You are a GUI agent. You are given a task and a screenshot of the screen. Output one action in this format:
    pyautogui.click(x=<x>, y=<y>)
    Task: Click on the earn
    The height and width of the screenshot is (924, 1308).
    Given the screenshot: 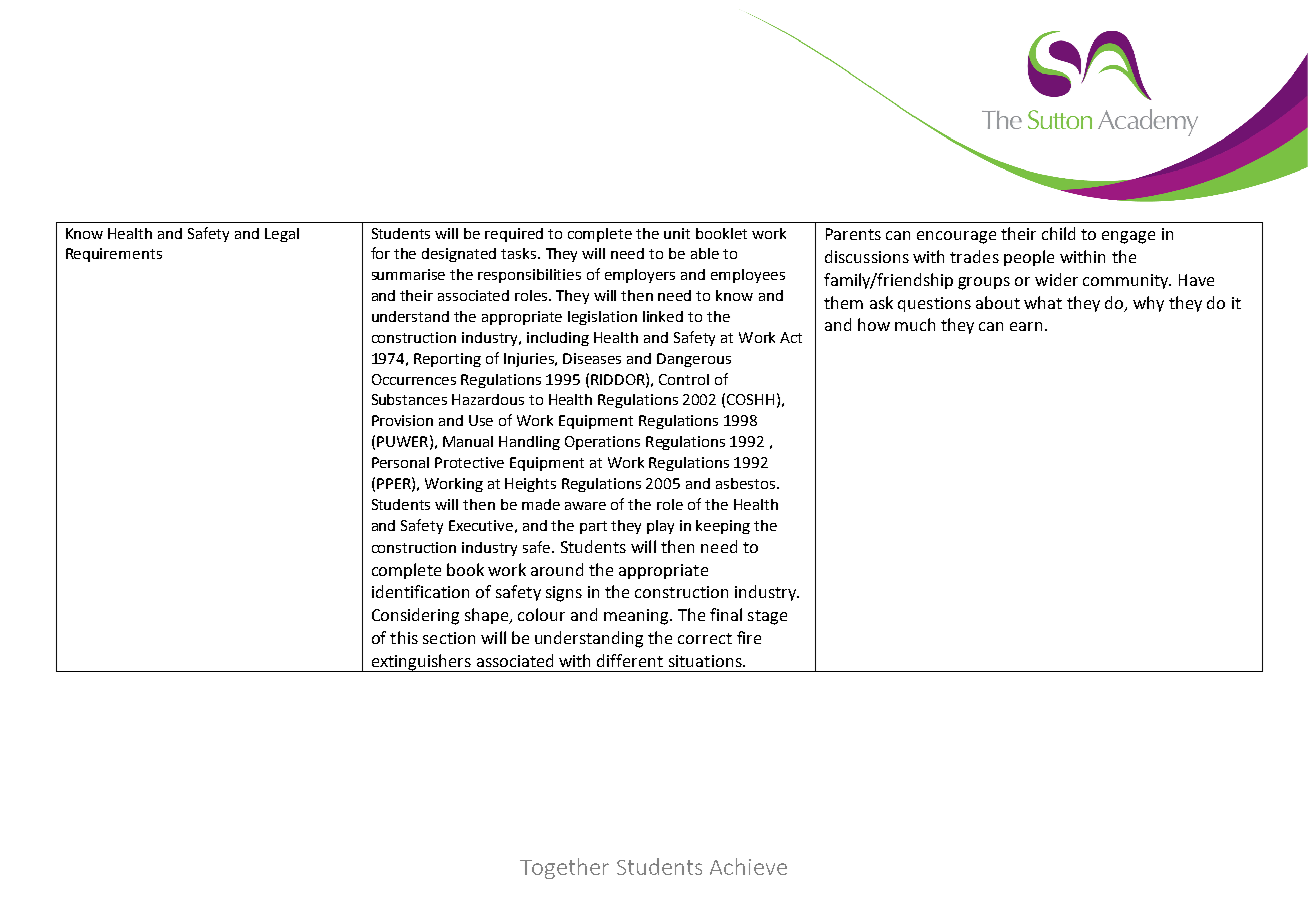 What is the action you would take?
    pyautogui.click(x=1026, y=326)
